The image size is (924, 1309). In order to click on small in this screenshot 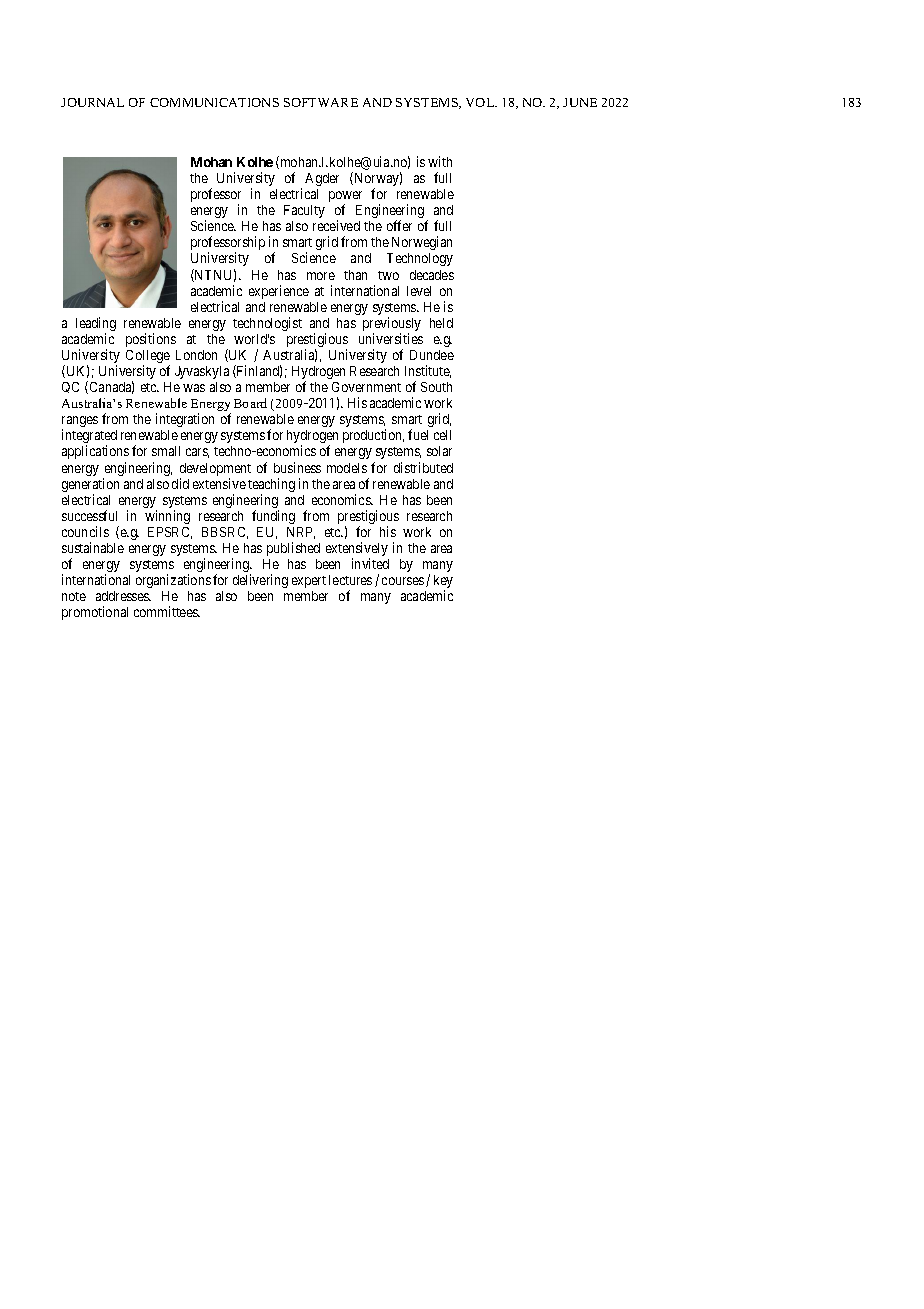, I will do `click(166, 451)`.
